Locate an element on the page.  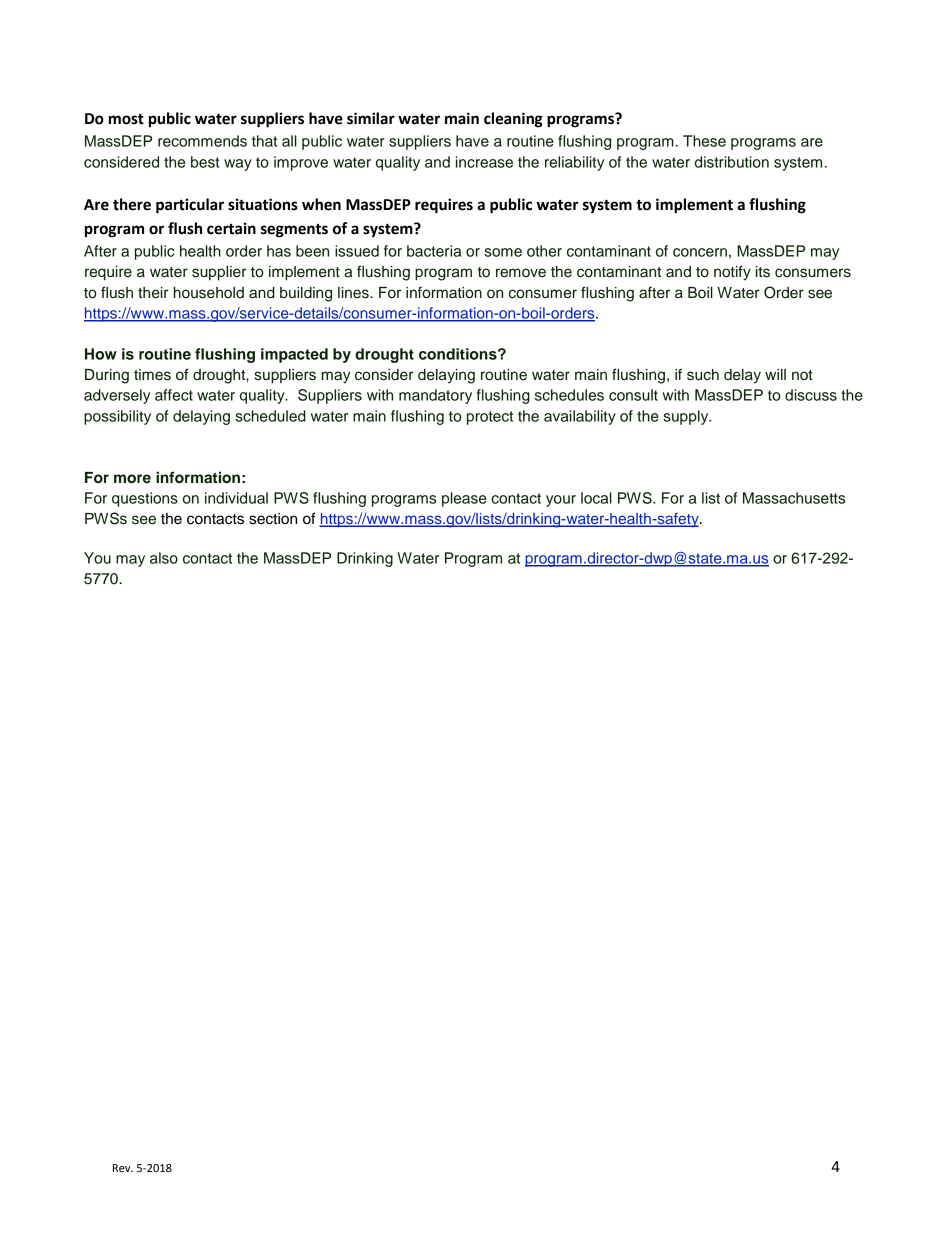
increase is located at coordinates (484, 162).
